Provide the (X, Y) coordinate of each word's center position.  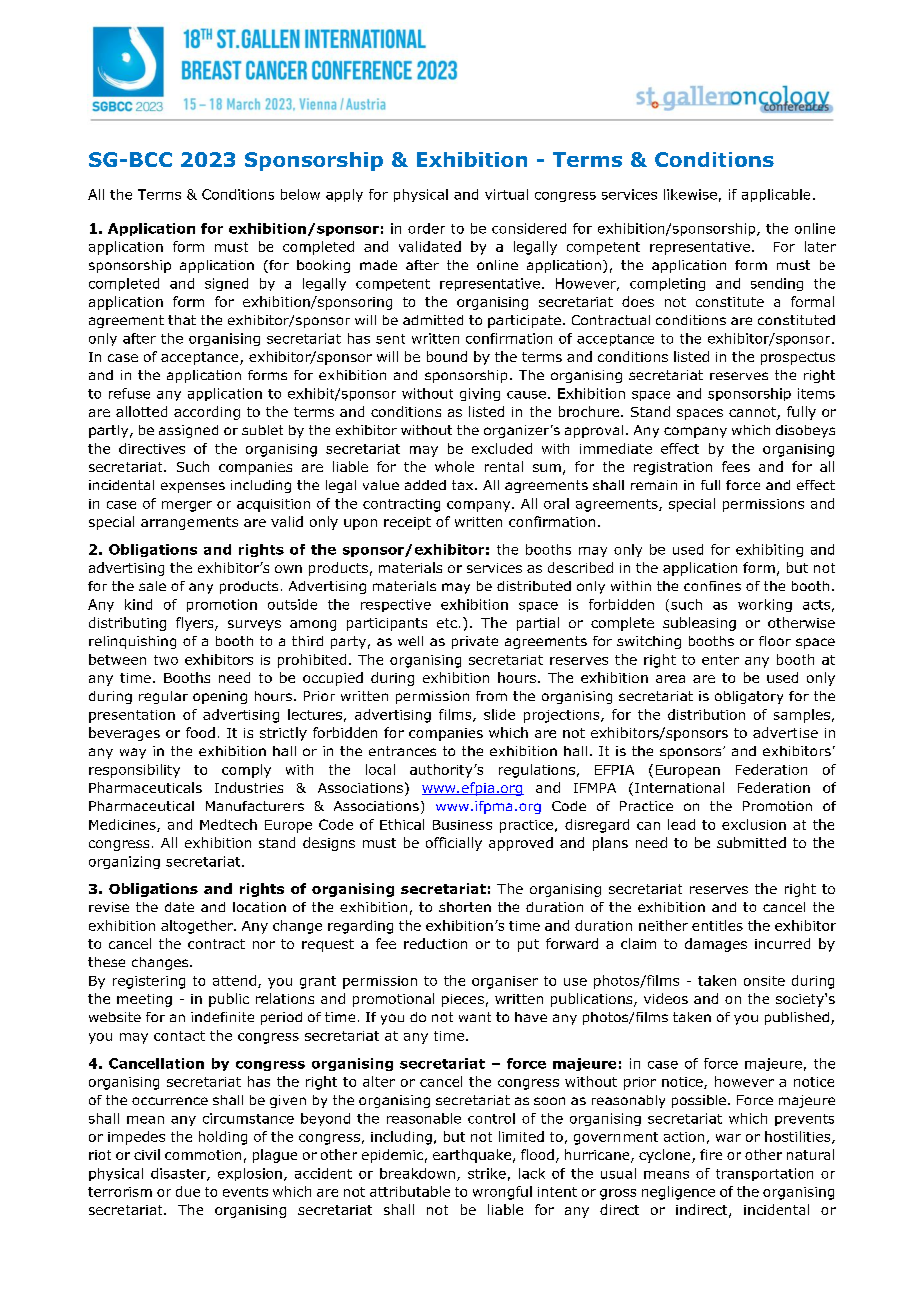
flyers (196, 624)
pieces (463, 1000)
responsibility (134, 771)
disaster (179, 1174)
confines (712, 586)
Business (462, 825)
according (207, 413)
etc (447, 623)
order (426, 228)
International (679, 787)
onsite (764, 981)
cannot (753, 413)
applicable (776, 195)
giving (480, 394)
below (300, 194)
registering (149, 982)
